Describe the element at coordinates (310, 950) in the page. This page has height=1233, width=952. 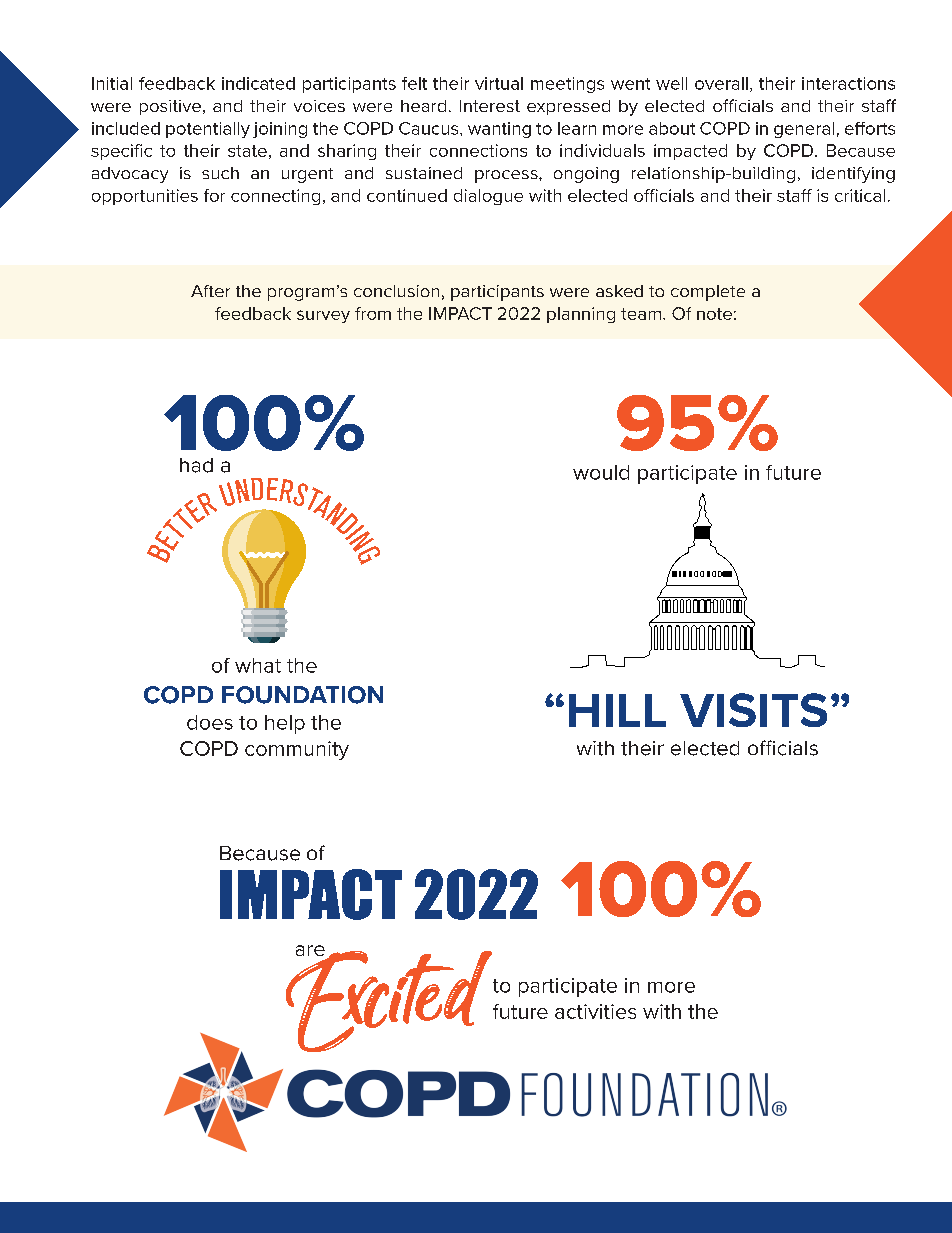
I see `are` at that location.
